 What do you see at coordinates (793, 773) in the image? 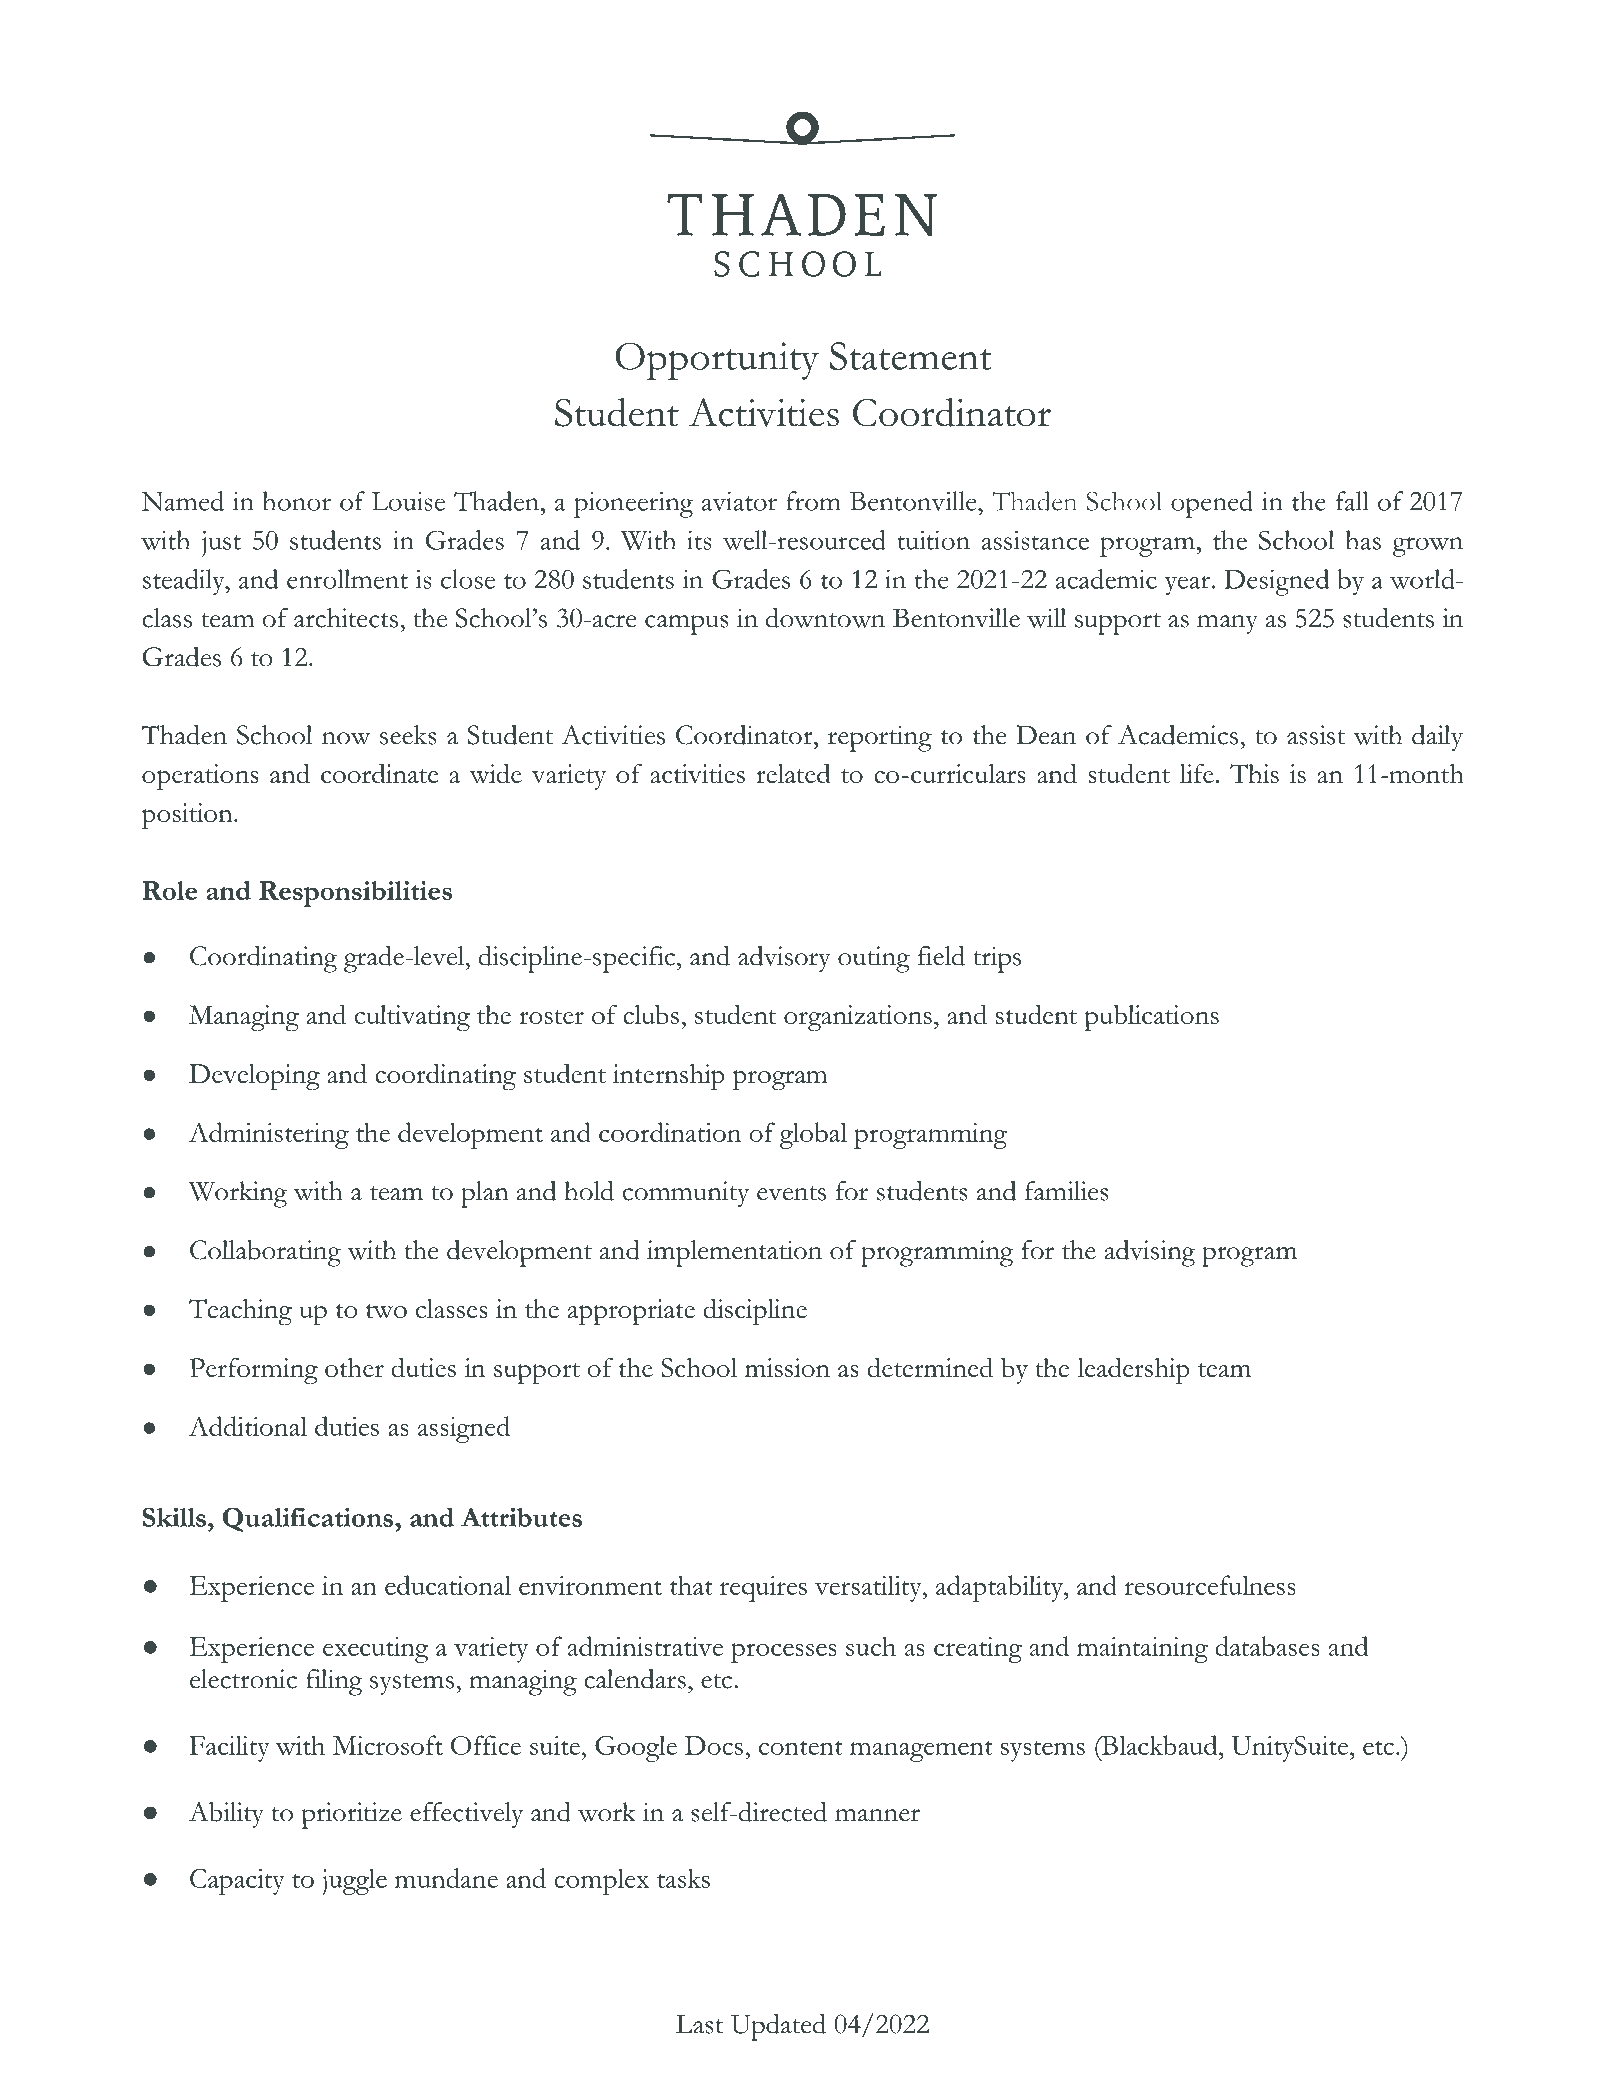
I see `related` at bounding box center [793, 773].
